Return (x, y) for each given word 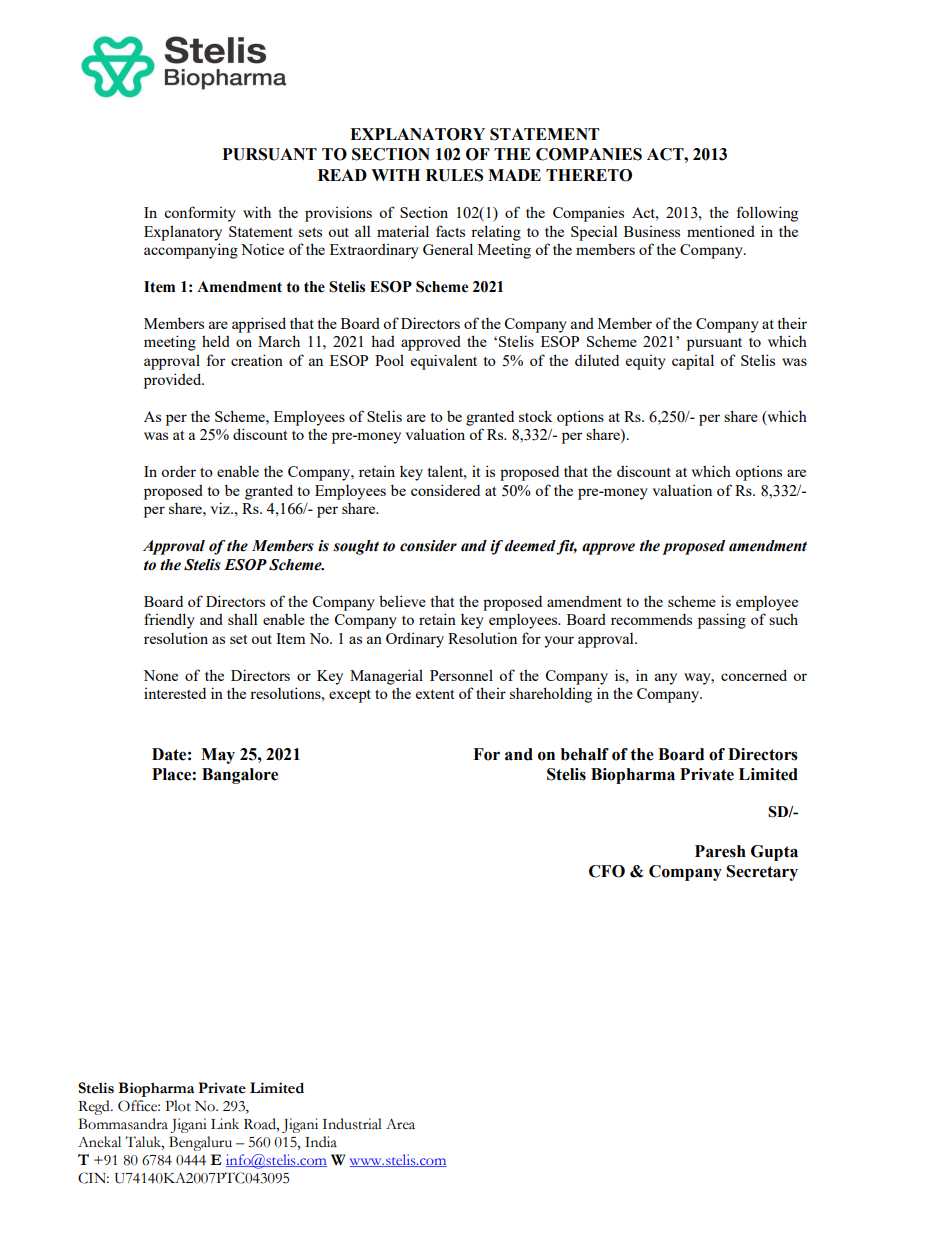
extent (435, 694)
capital (693, 362)
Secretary (762, 873)
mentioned (721, 231)
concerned (754, 675)
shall (242, 619)
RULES (454, 175)
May (218, 756)
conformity (200, 214)
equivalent (444, 362)
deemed (531, 547)
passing (722, 621)
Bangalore (240, 776)
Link (225, 1123)
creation (257, 360)
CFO (607, 871)
